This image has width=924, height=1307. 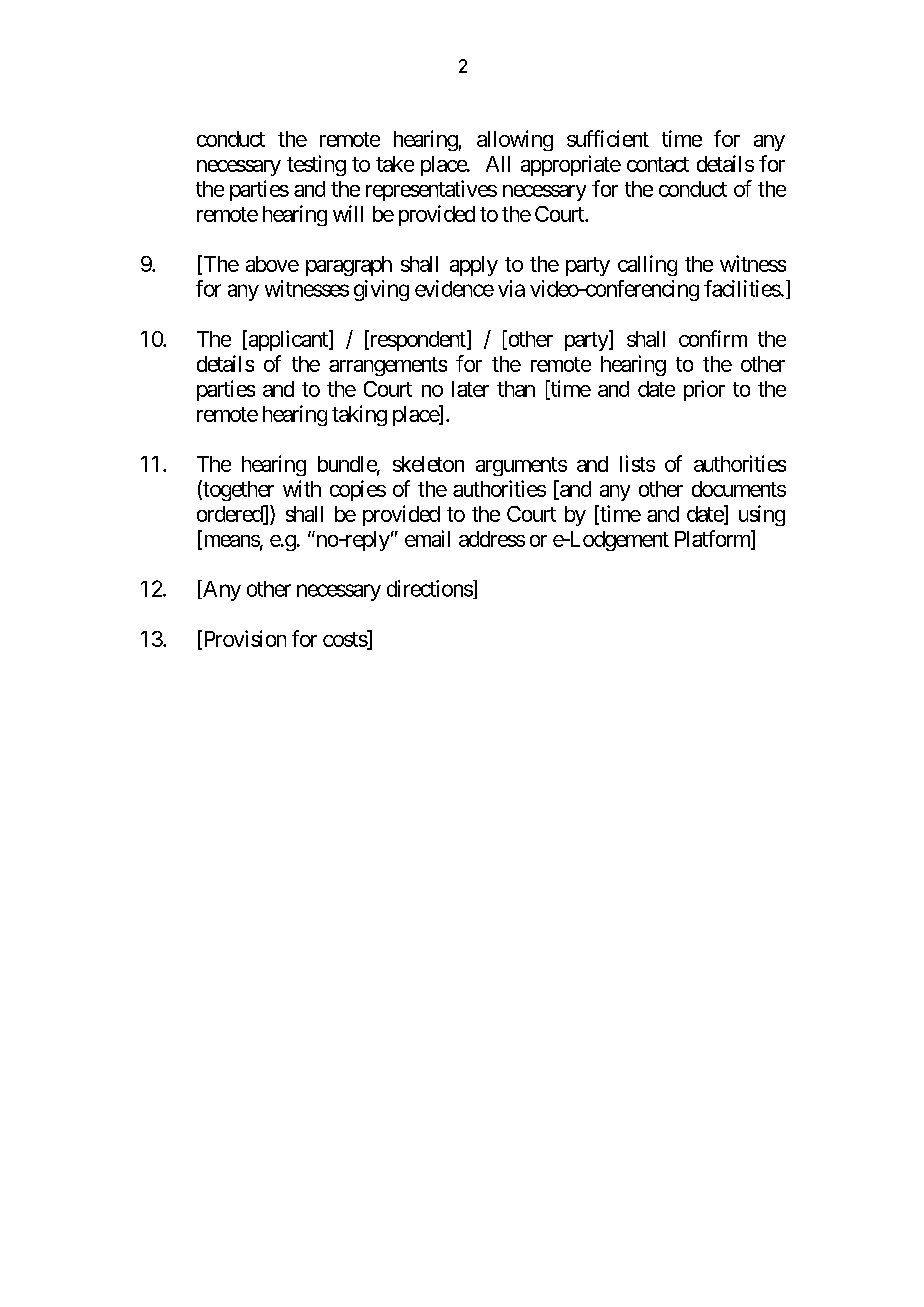 I want to click on confirm, so click(x=713, y=338).
